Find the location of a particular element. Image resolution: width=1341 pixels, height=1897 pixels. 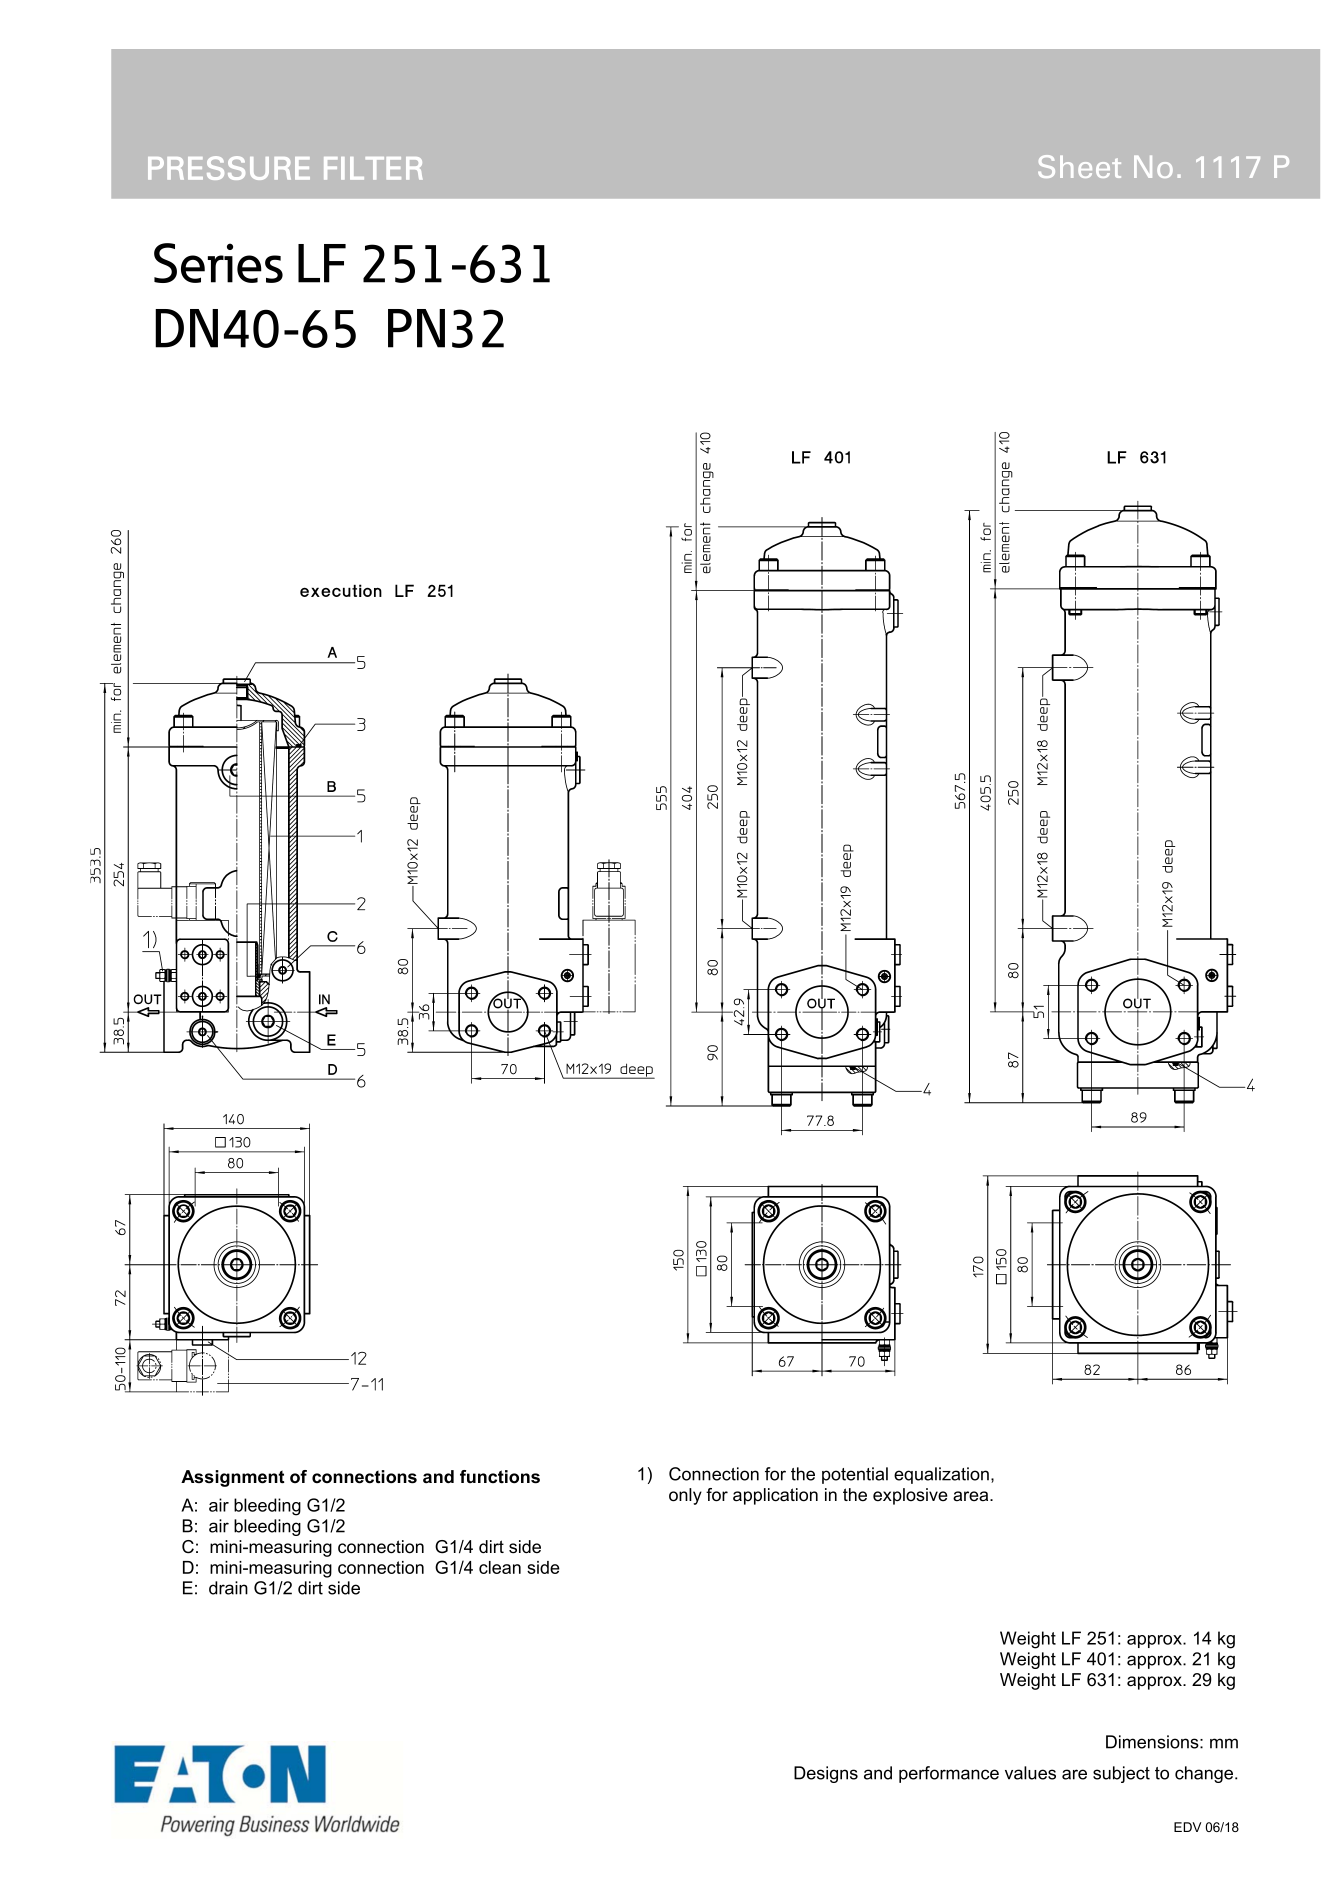

equalization is located at coordinates (941, 1475).
